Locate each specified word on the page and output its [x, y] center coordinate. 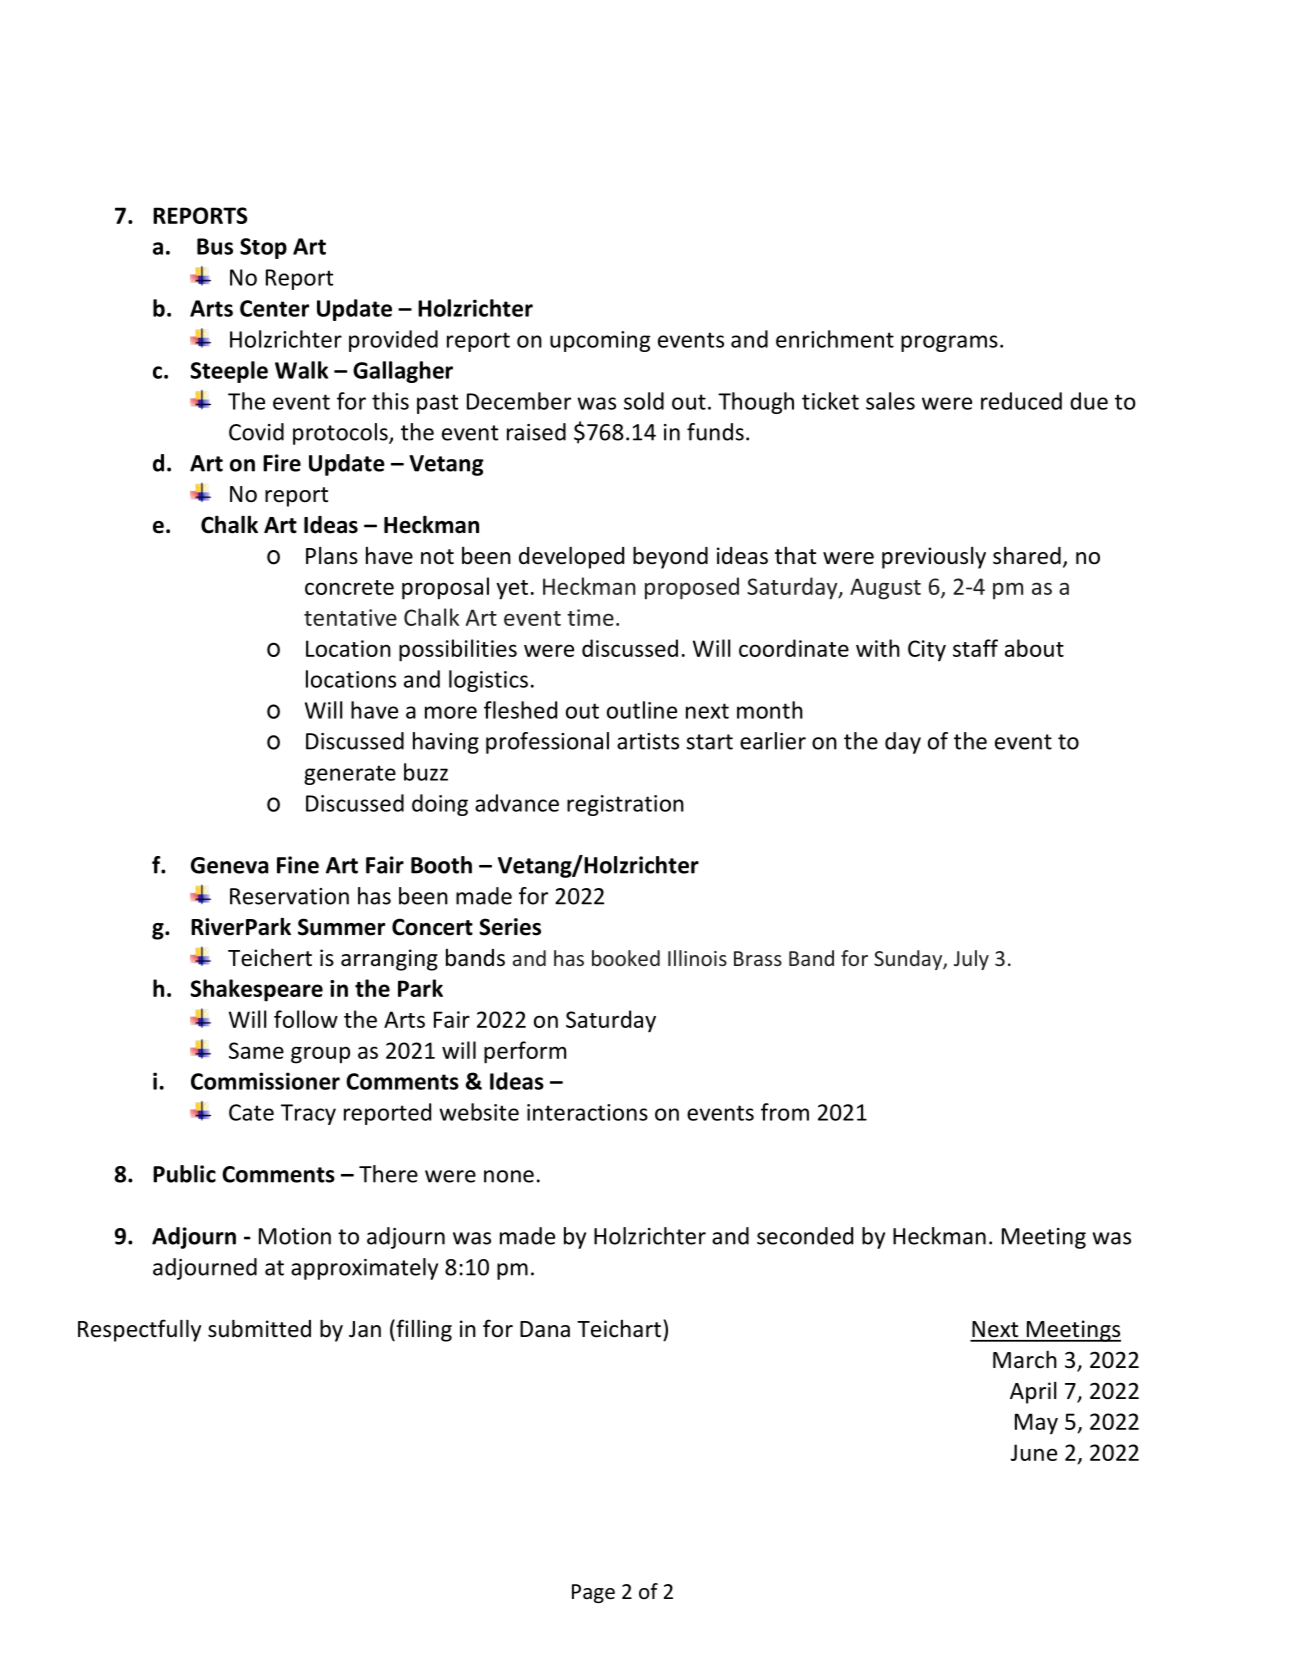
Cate [251, 1112]
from [785, 1112]
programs [949, 343]
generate [350, 775]
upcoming [600, 341]
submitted [259, 1328]
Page [593, 1593]
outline [642, 710]
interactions [587, 1112]
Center [274, 308]
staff [975, 648]
